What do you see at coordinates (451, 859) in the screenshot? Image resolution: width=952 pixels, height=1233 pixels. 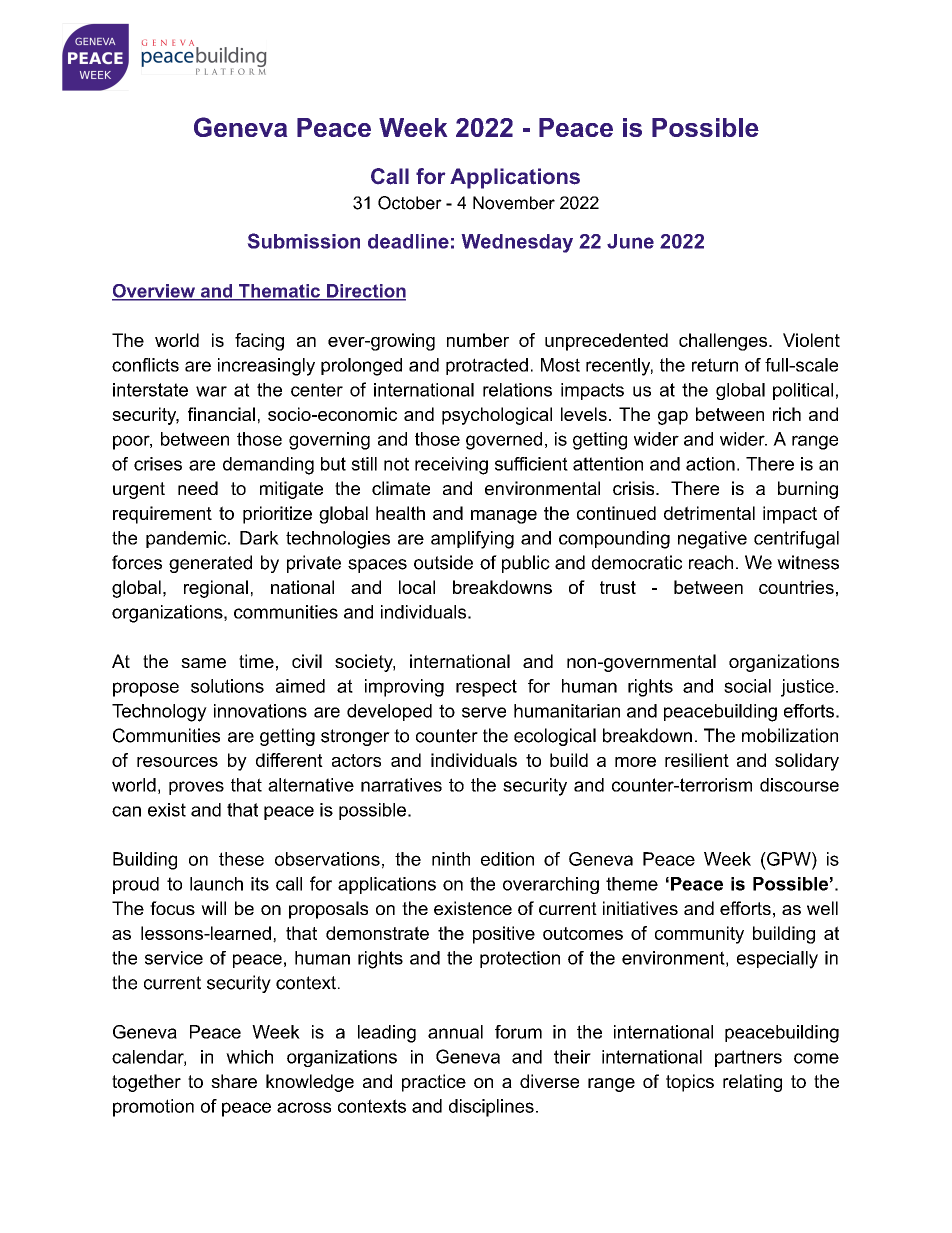 I see `ninth` at bounding box center [451, 859].
